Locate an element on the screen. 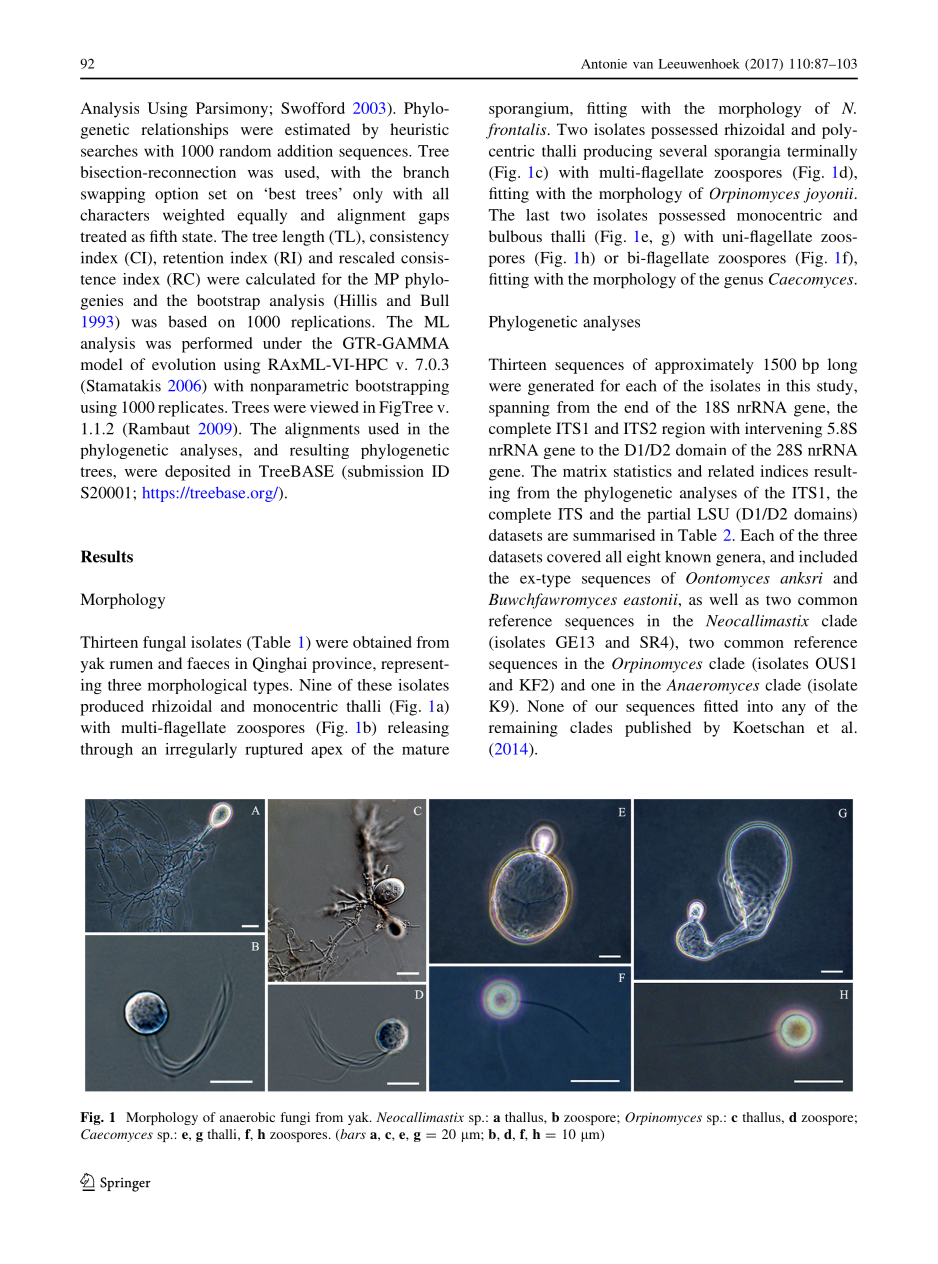  Leeuwenhoek is located at coordinates (699, 64).
